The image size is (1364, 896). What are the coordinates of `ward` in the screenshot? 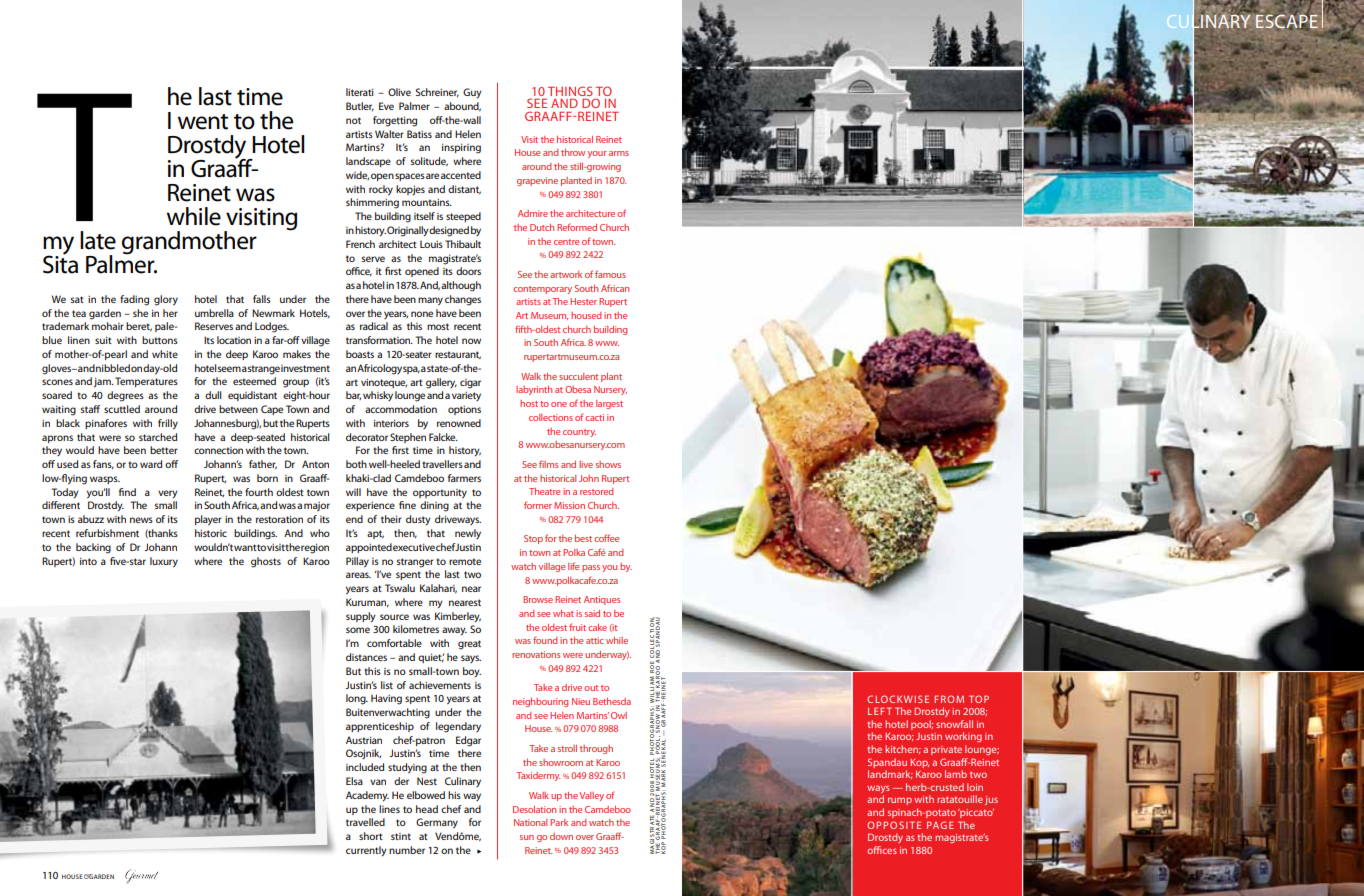 It's located at (151, 464).
